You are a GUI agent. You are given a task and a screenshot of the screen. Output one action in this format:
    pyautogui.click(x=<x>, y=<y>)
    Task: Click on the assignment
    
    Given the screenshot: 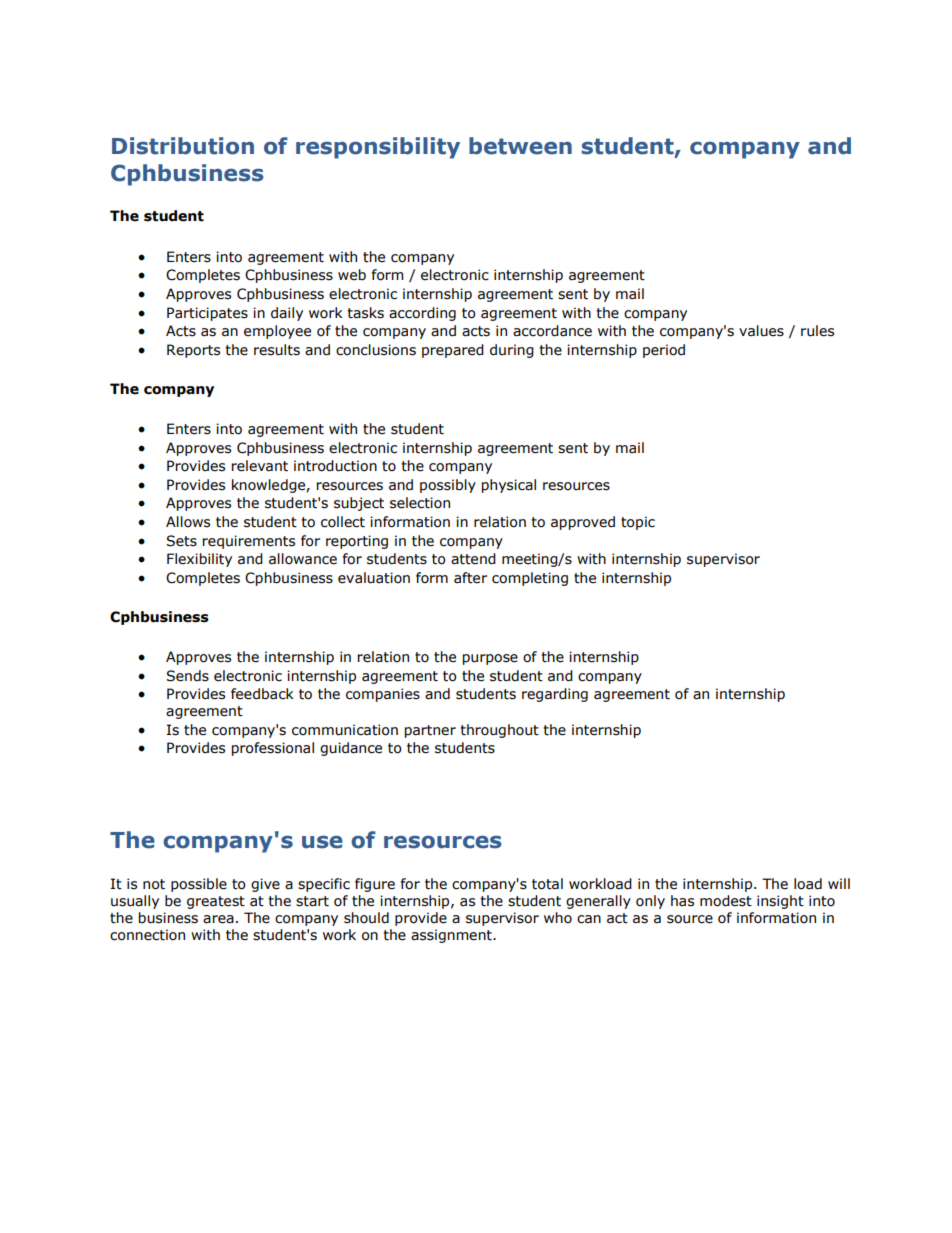 What is the action you would take?
    pyautogui.click(x=452, y=936)
